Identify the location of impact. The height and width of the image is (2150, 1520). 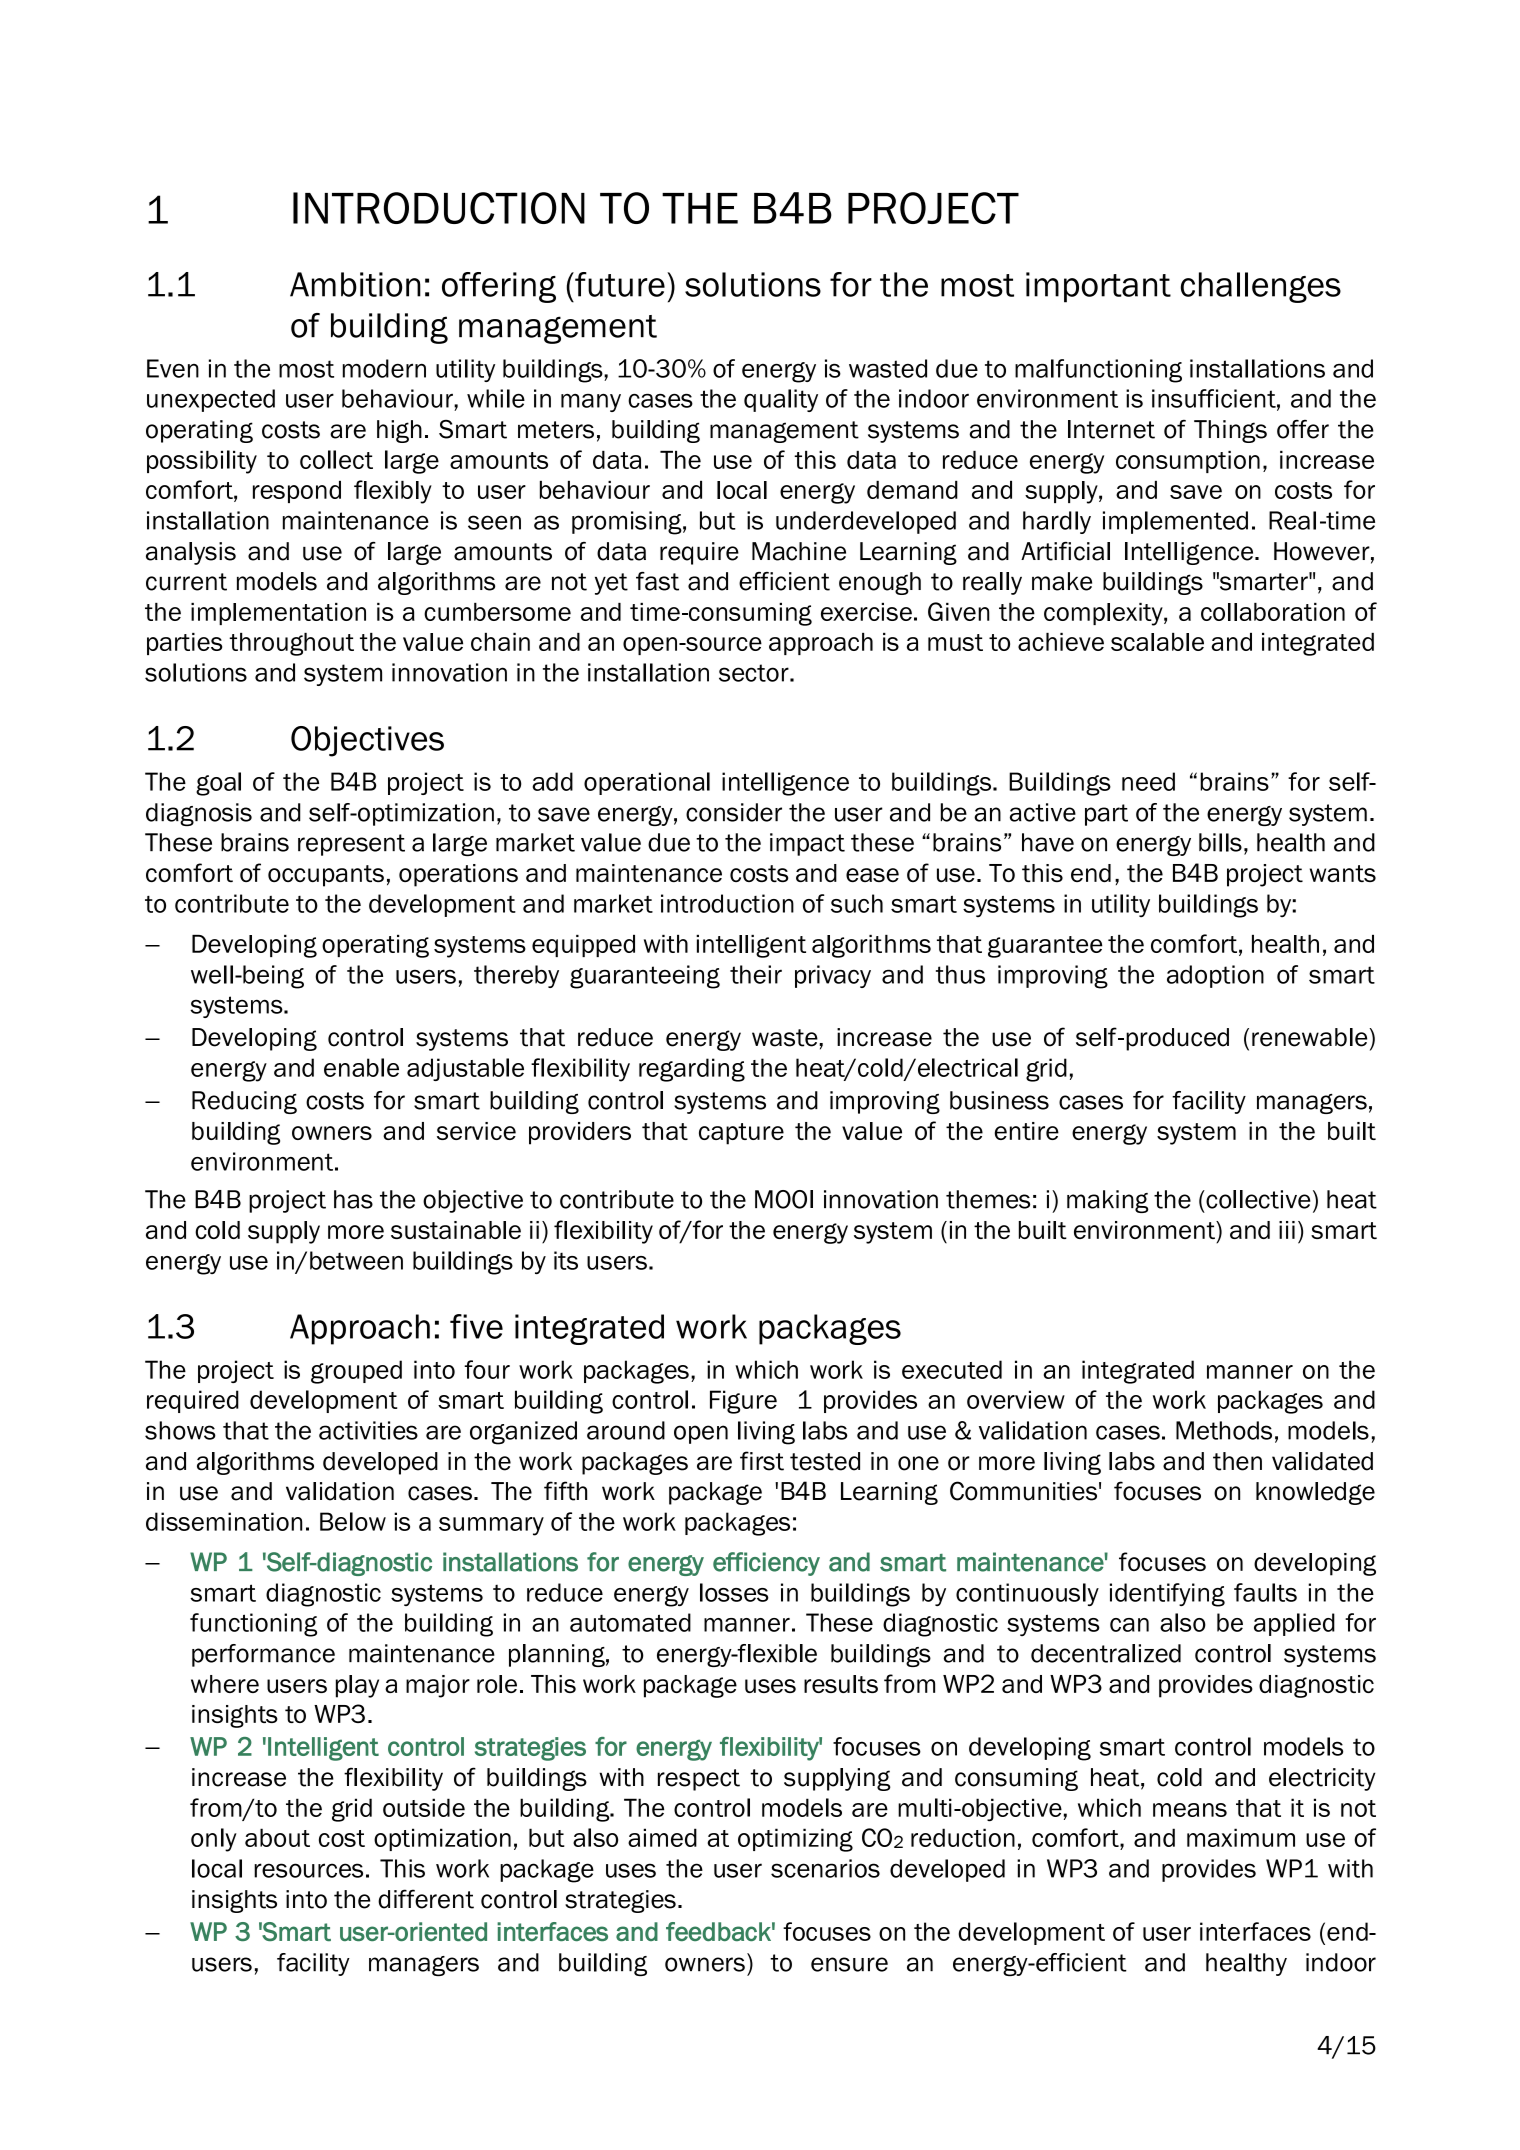
(807, 844).
